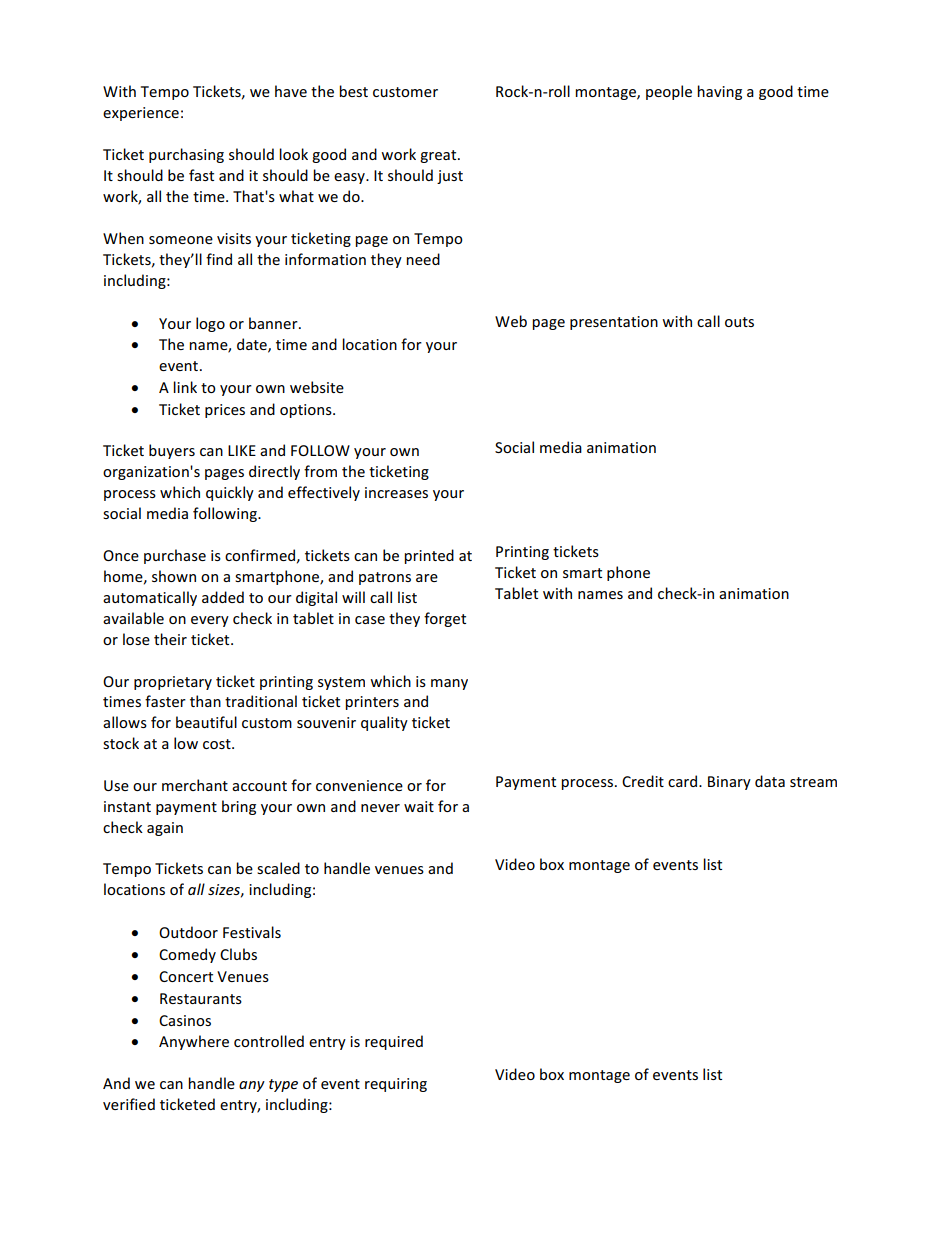 The image size is (952, 1233). I want to click on Binary, so click(729, 783).
